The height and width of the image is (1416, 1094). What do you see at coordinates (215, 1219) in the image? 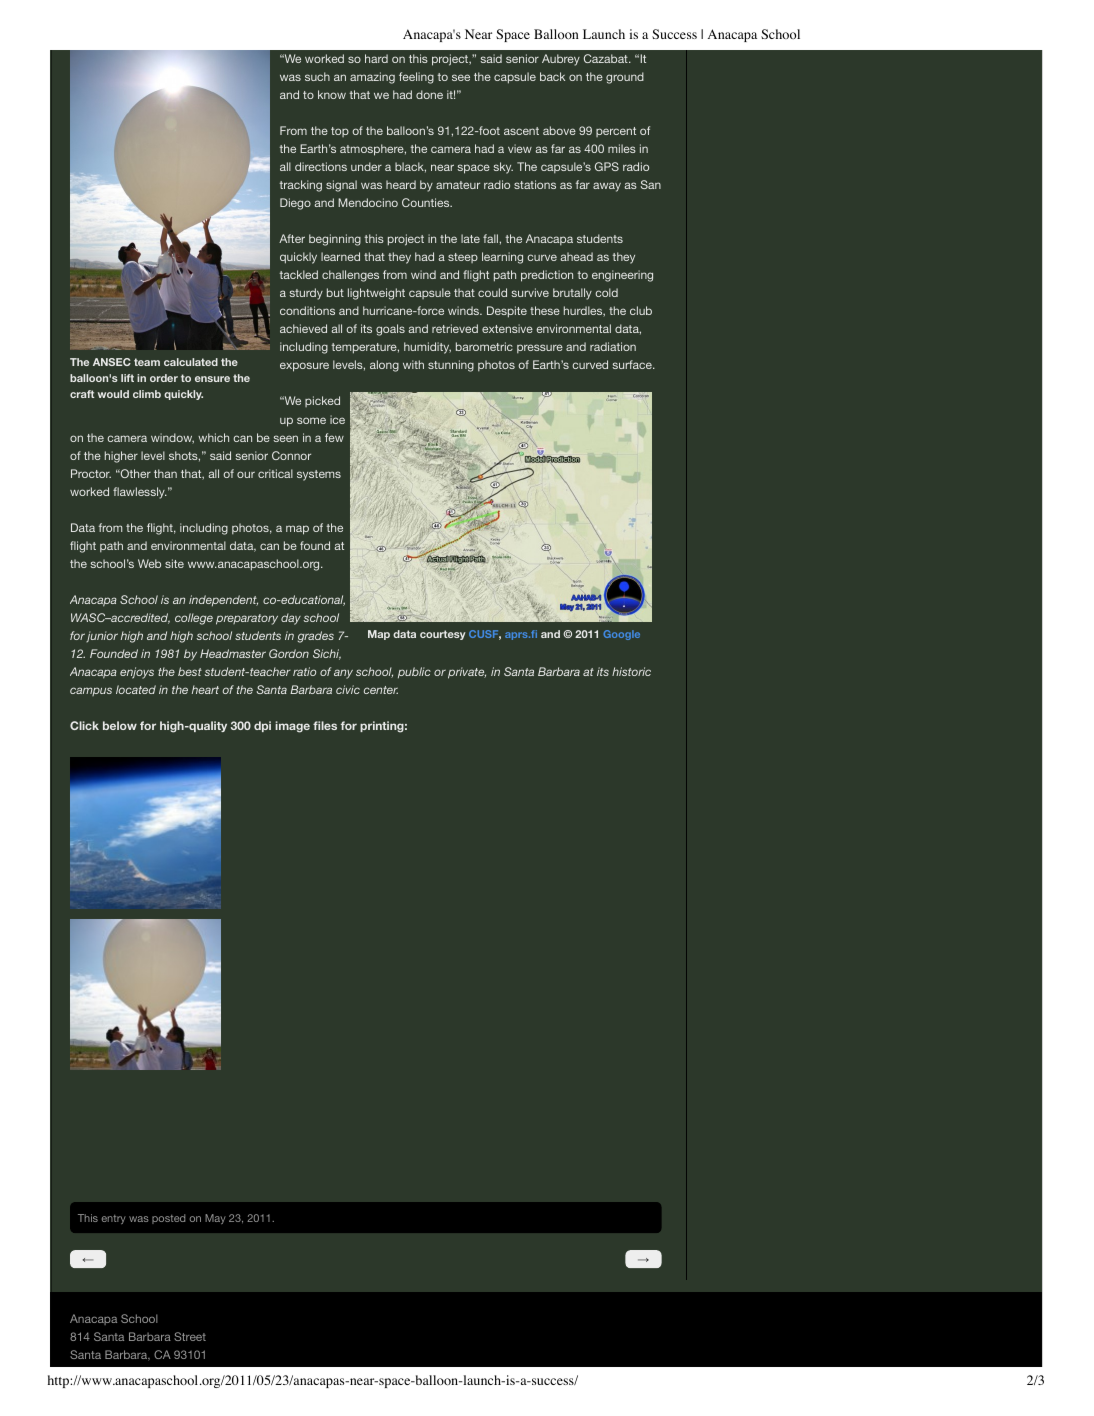
I see `May` at bounding box center [215, 1219].
